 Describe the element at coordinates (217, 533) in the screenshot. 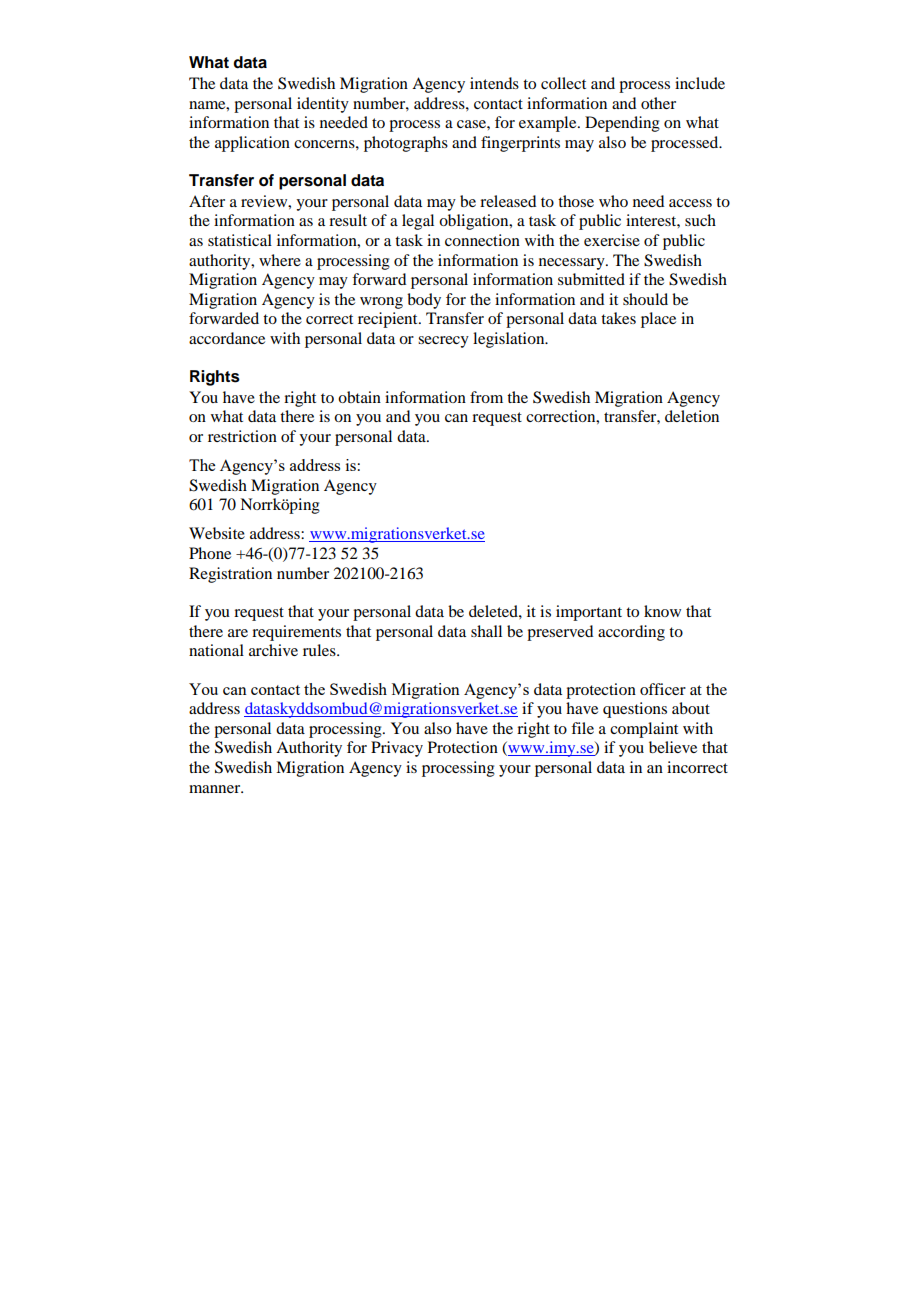

I see `Website` at that location.
